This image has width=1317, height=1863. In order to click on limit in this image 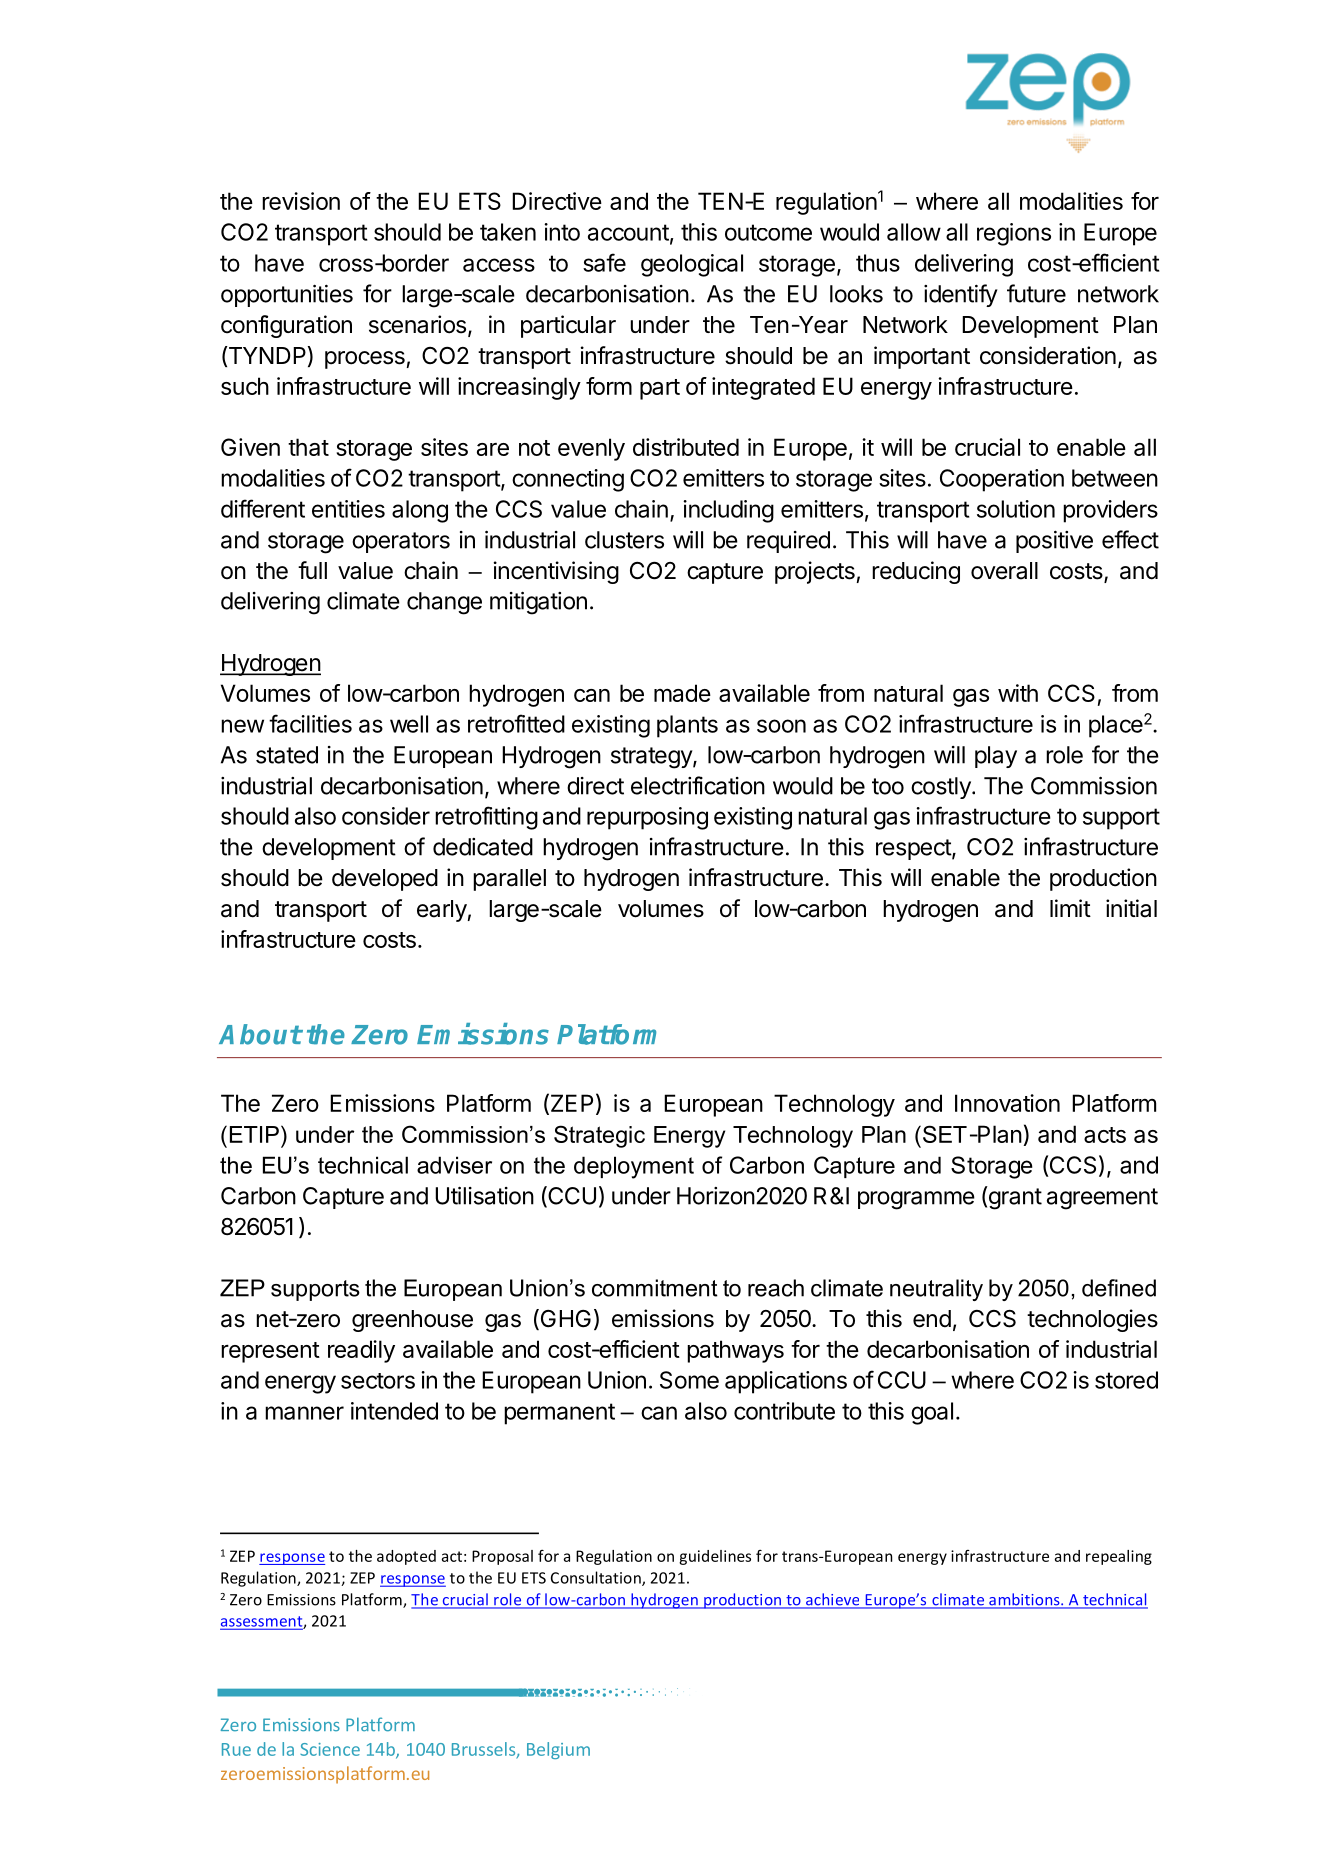, I will do `click(1070, 908)`.
